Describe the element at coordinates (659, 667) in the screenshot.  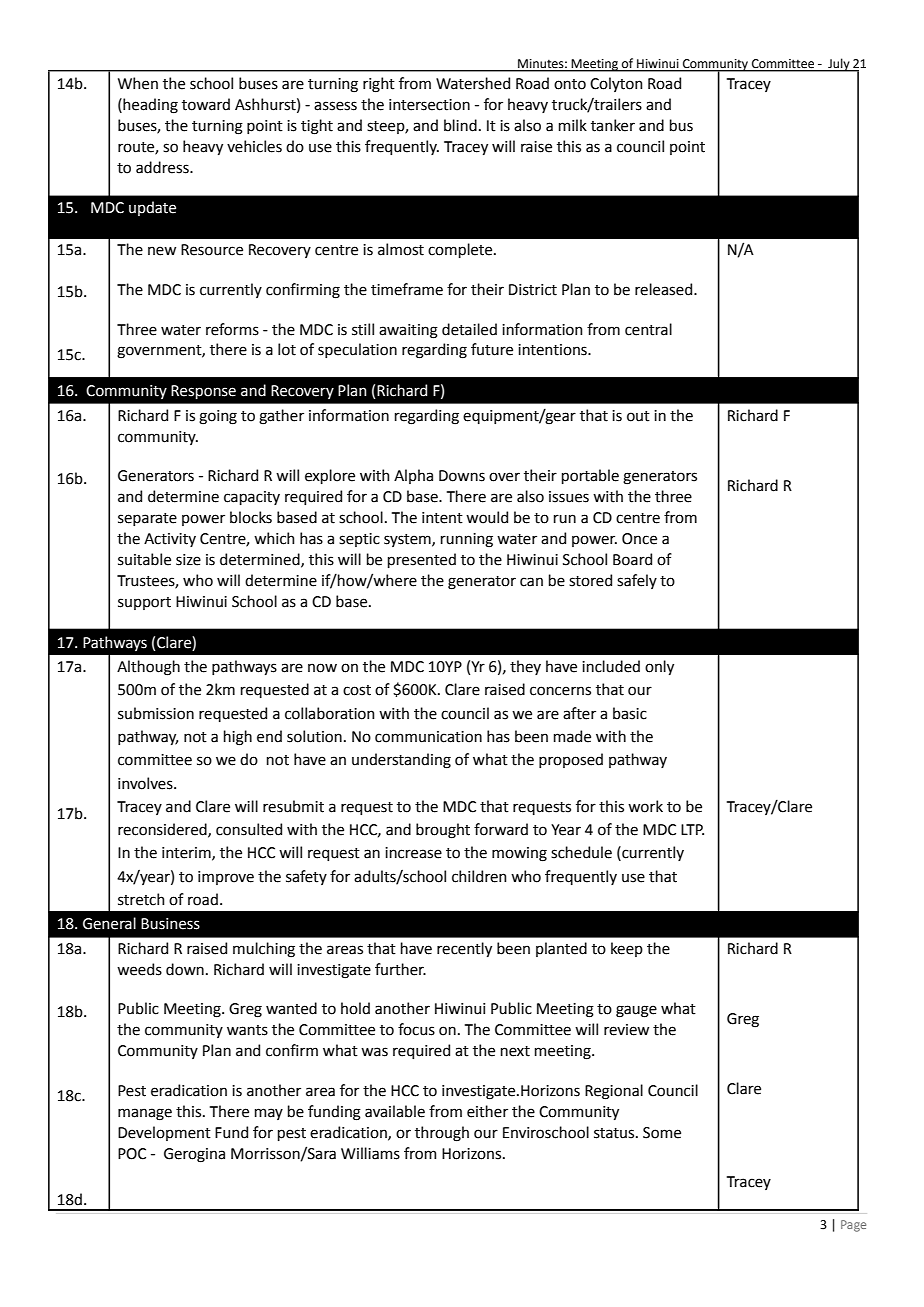
I see `only` at that location.
